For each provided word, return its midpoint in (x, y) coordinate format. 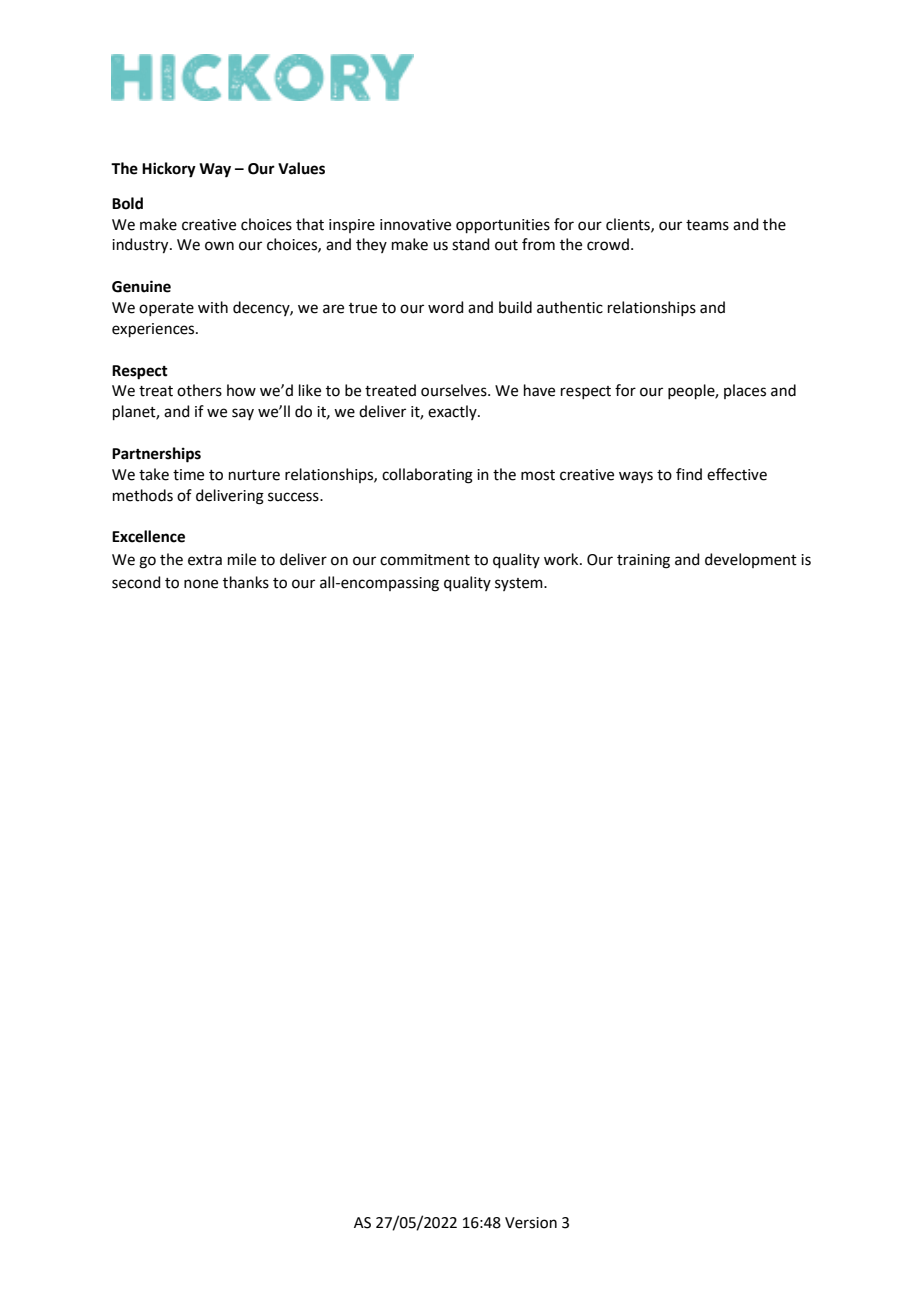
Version (531, 1223)
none (201, 584)
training (643, 561)
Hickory (169, 170)
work (562, 559)
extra (205, 560)
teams (707, 225)
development (751, 560)
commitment (425, 560)
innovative (415, 225)
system (520, 584)
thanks (246, 582)
